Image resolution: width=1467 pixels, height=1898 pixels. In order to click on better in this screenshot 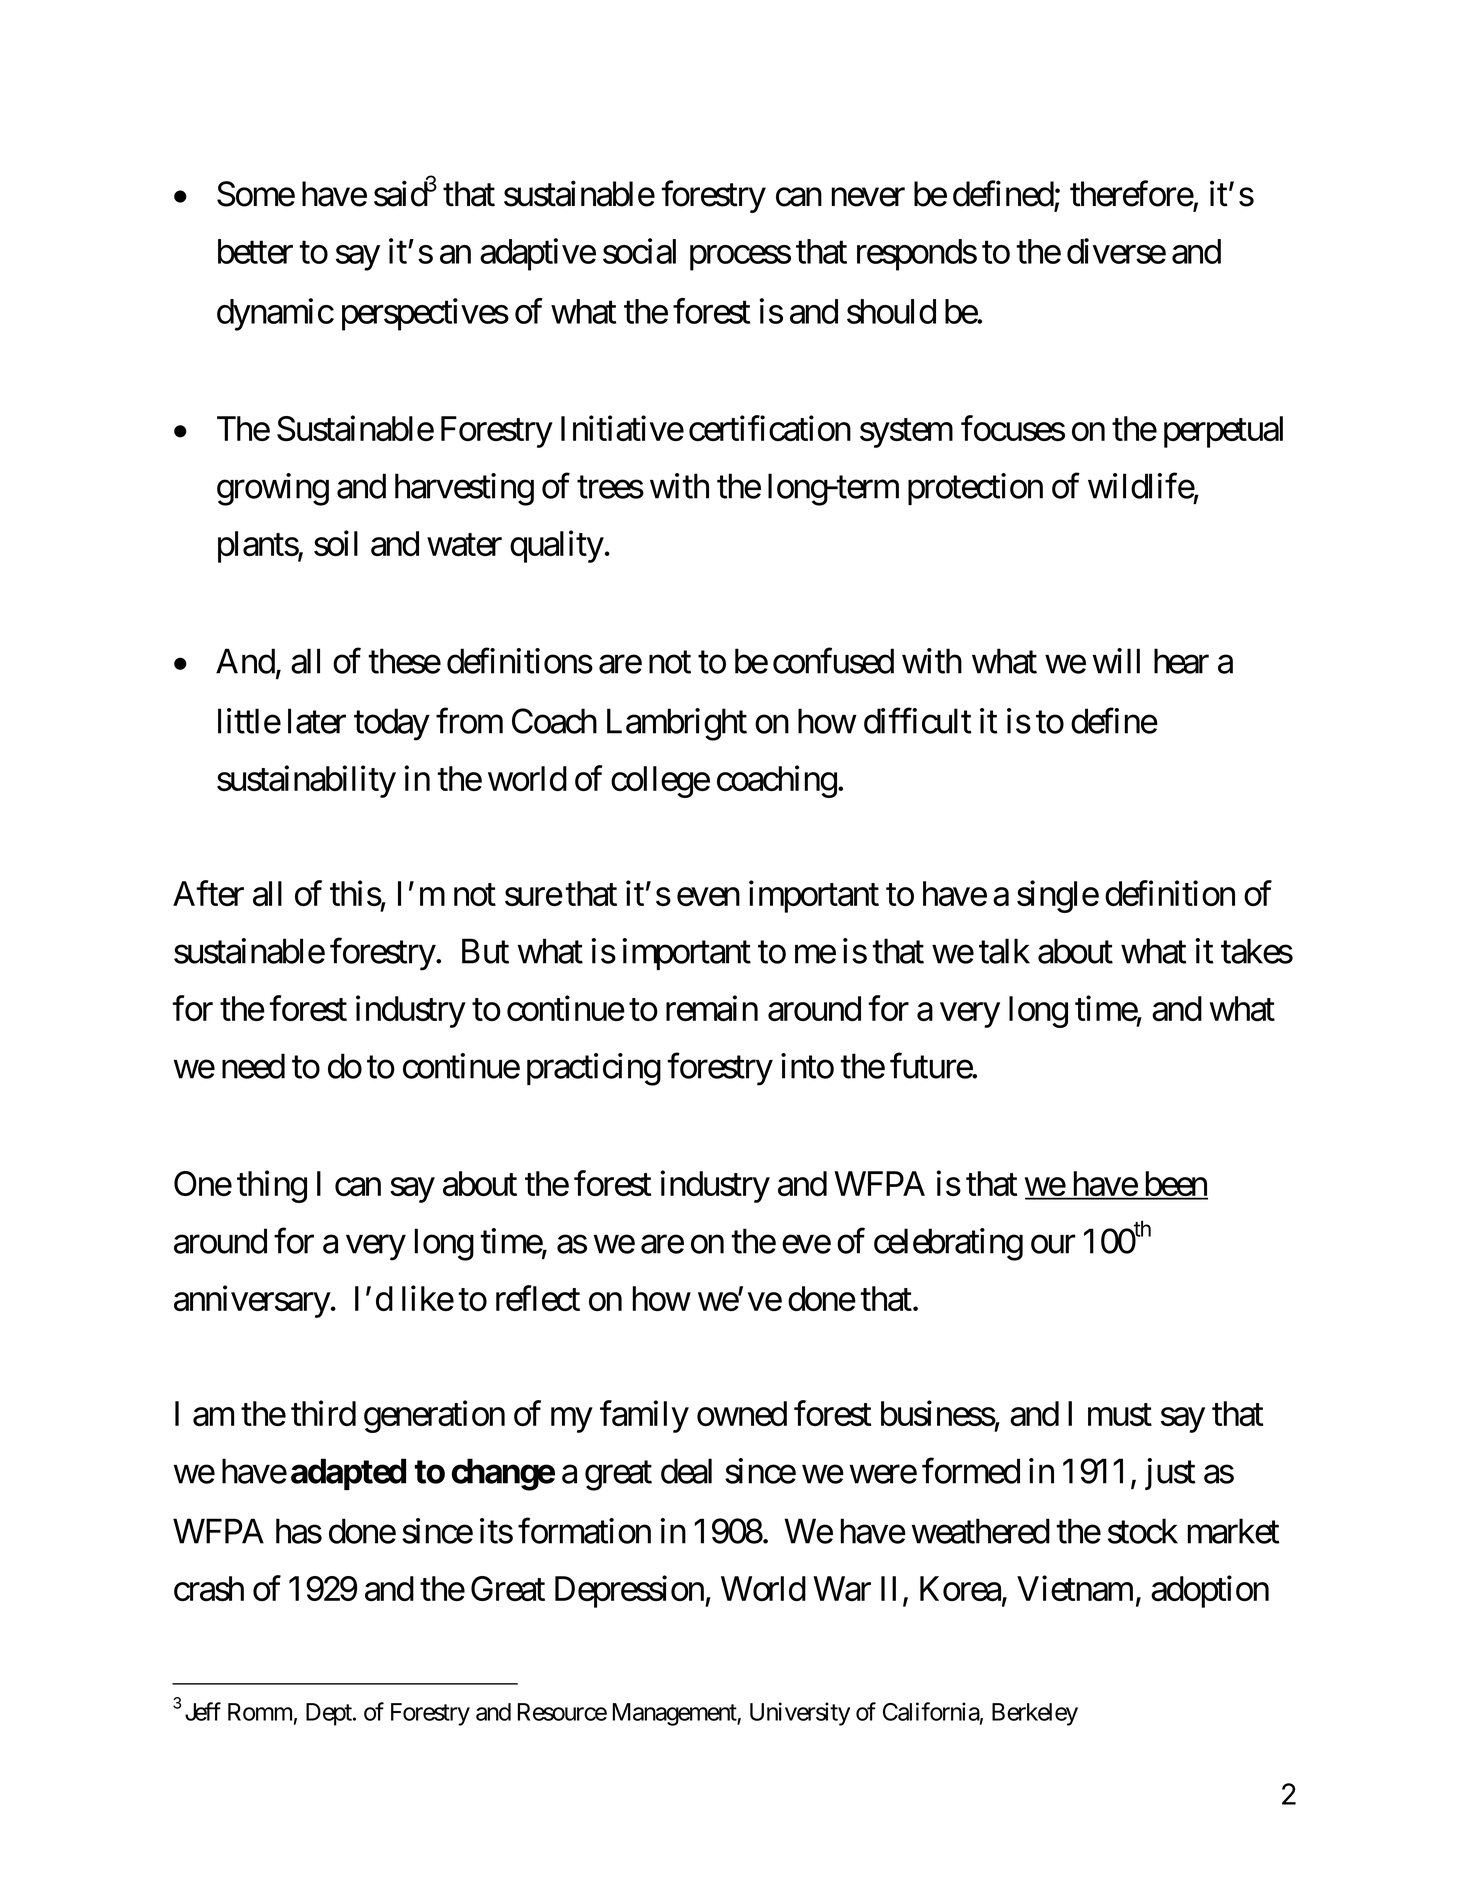, I will do `click(255, 251)`.
